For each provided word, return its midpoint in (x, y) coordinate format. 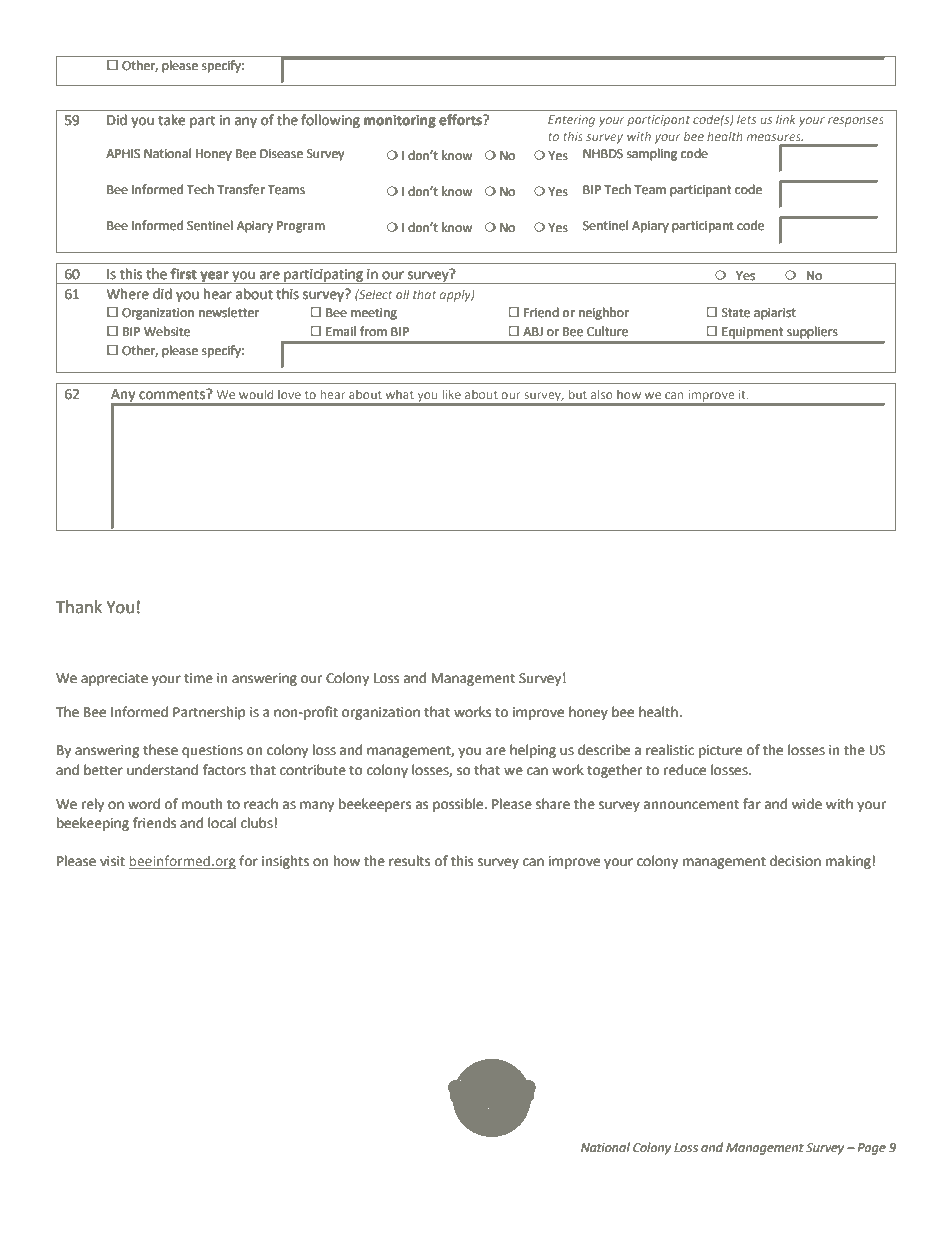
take (171, 120)
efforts (461, 120)
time (198, 678)
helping (533, 751)
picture (720, 751)
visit (112, 861)
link (785, 119)
